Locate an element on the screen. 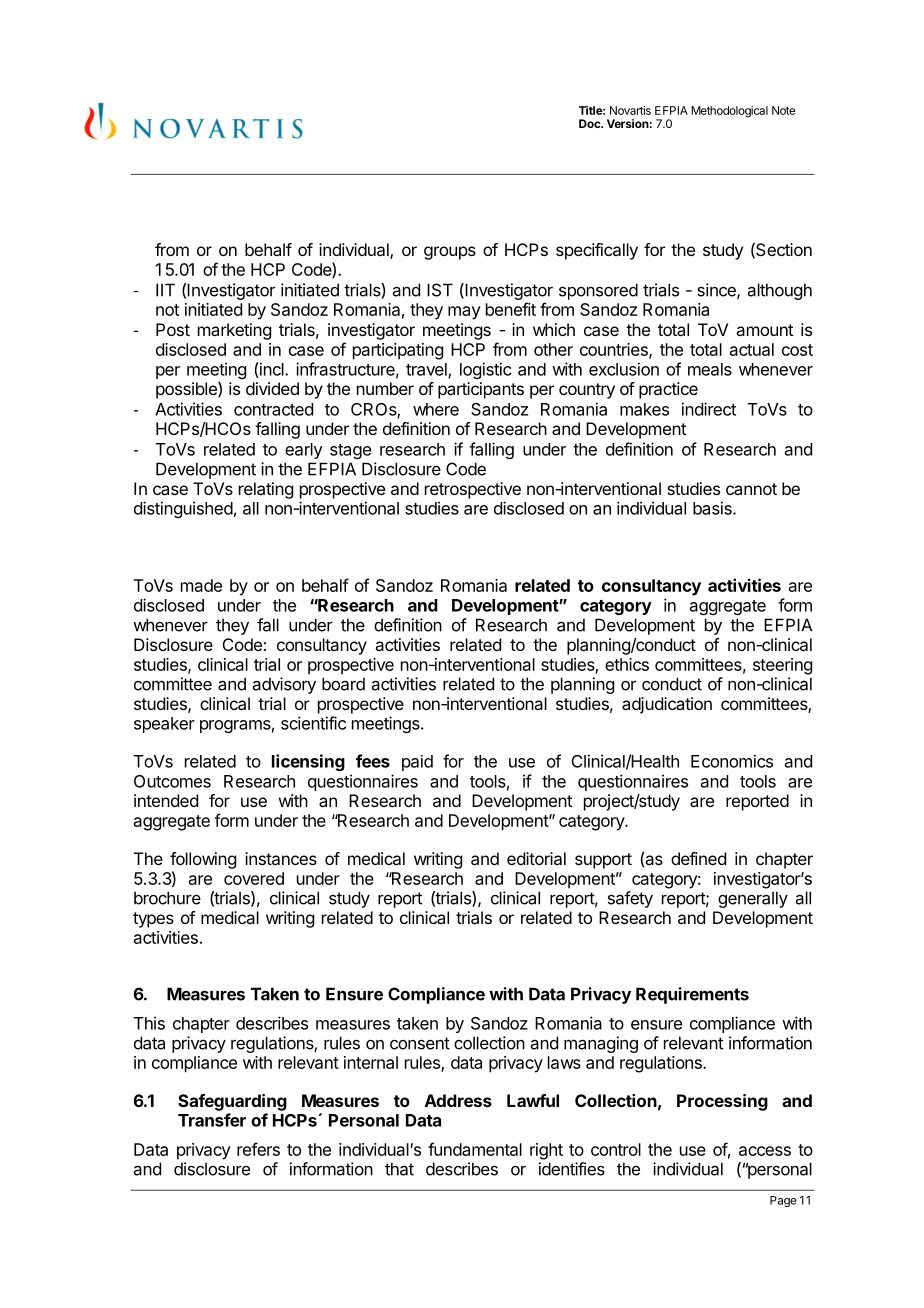 This screenshot has height=1308, width=924. IIT is located at coordinates (165, 290).
